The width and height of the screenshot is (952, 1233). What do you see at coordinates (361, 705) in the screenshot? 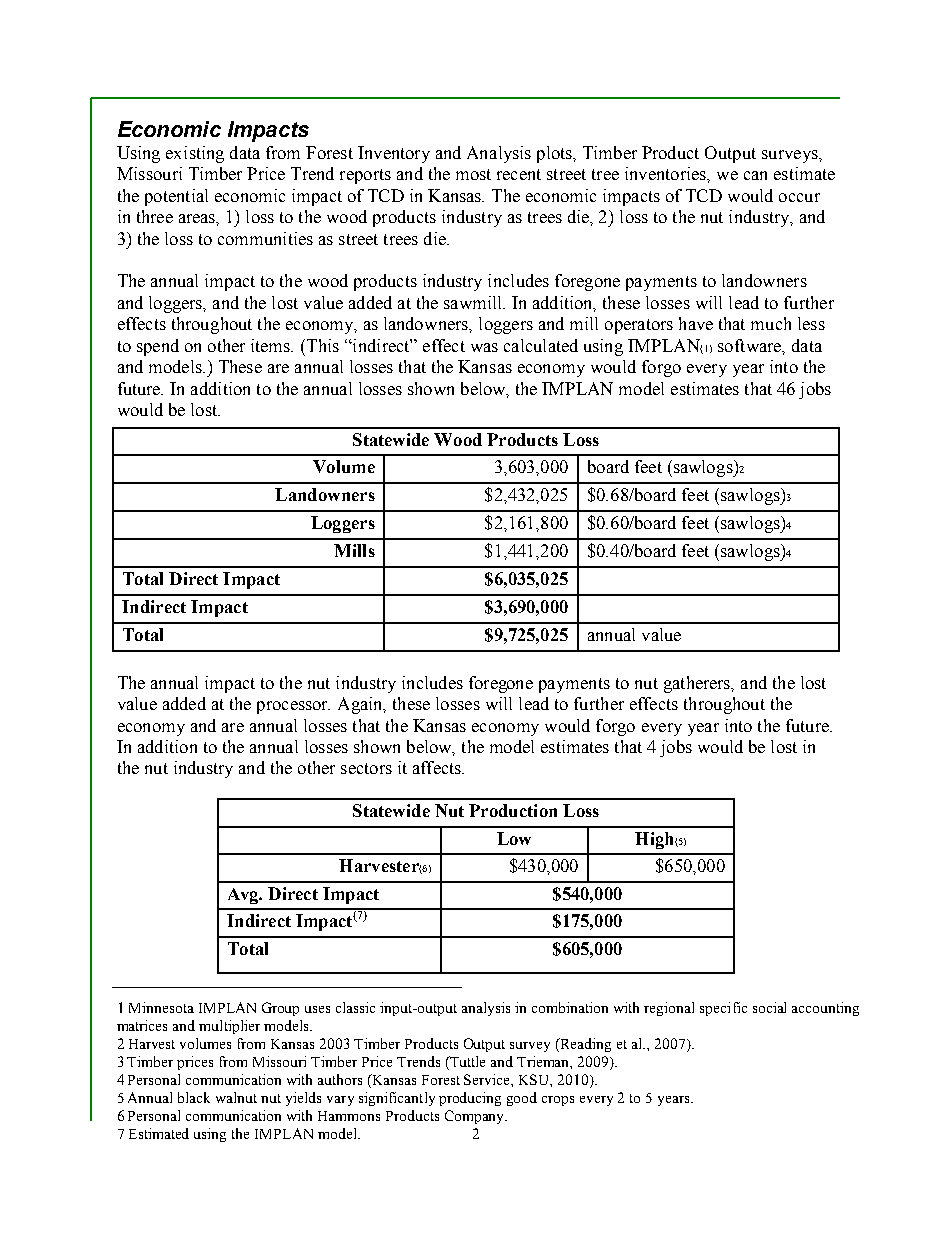
I see `Again` at bounding box center [361, 705].
